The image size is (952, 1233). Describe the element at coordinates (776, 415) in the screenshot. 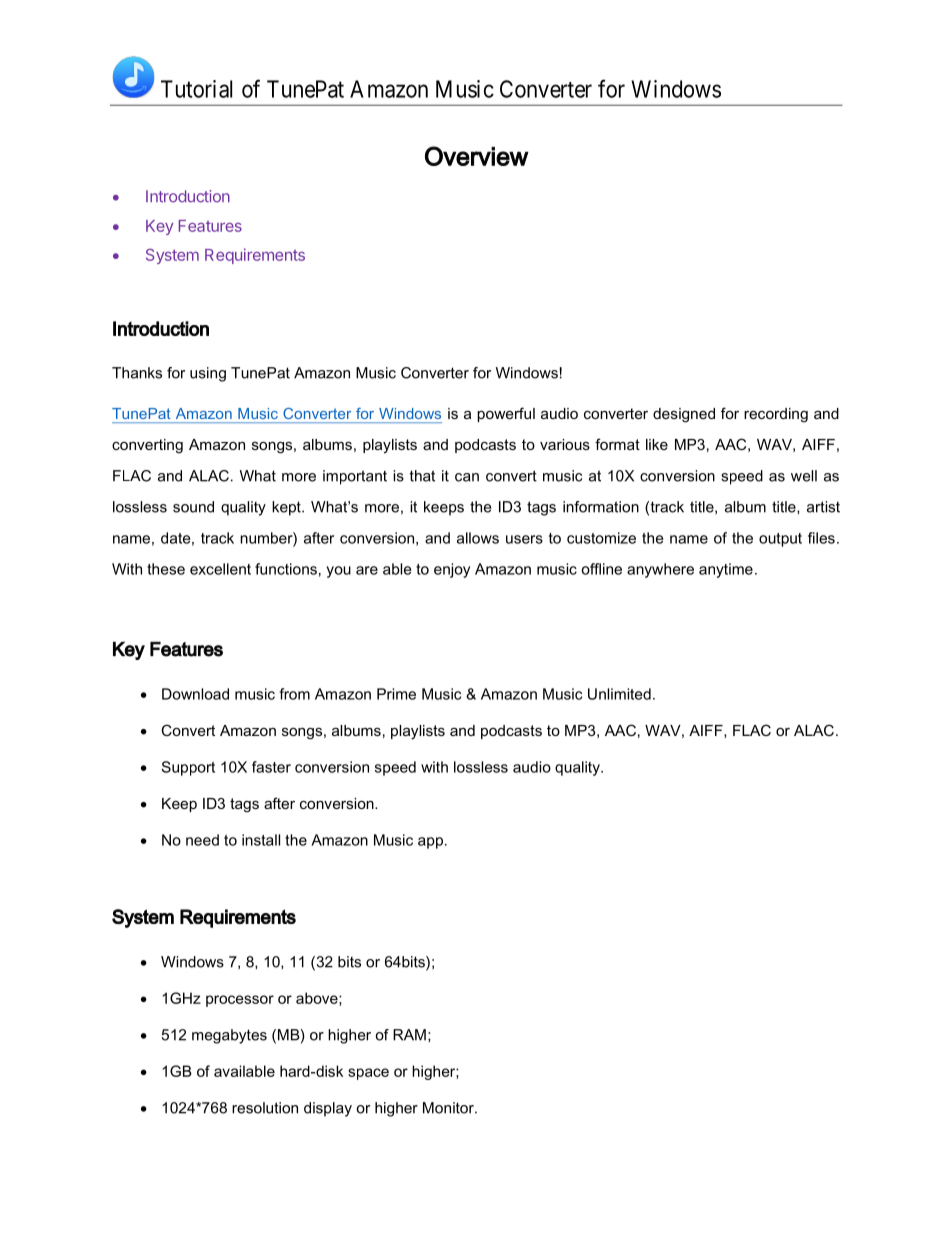

I see `recording` at that location.
